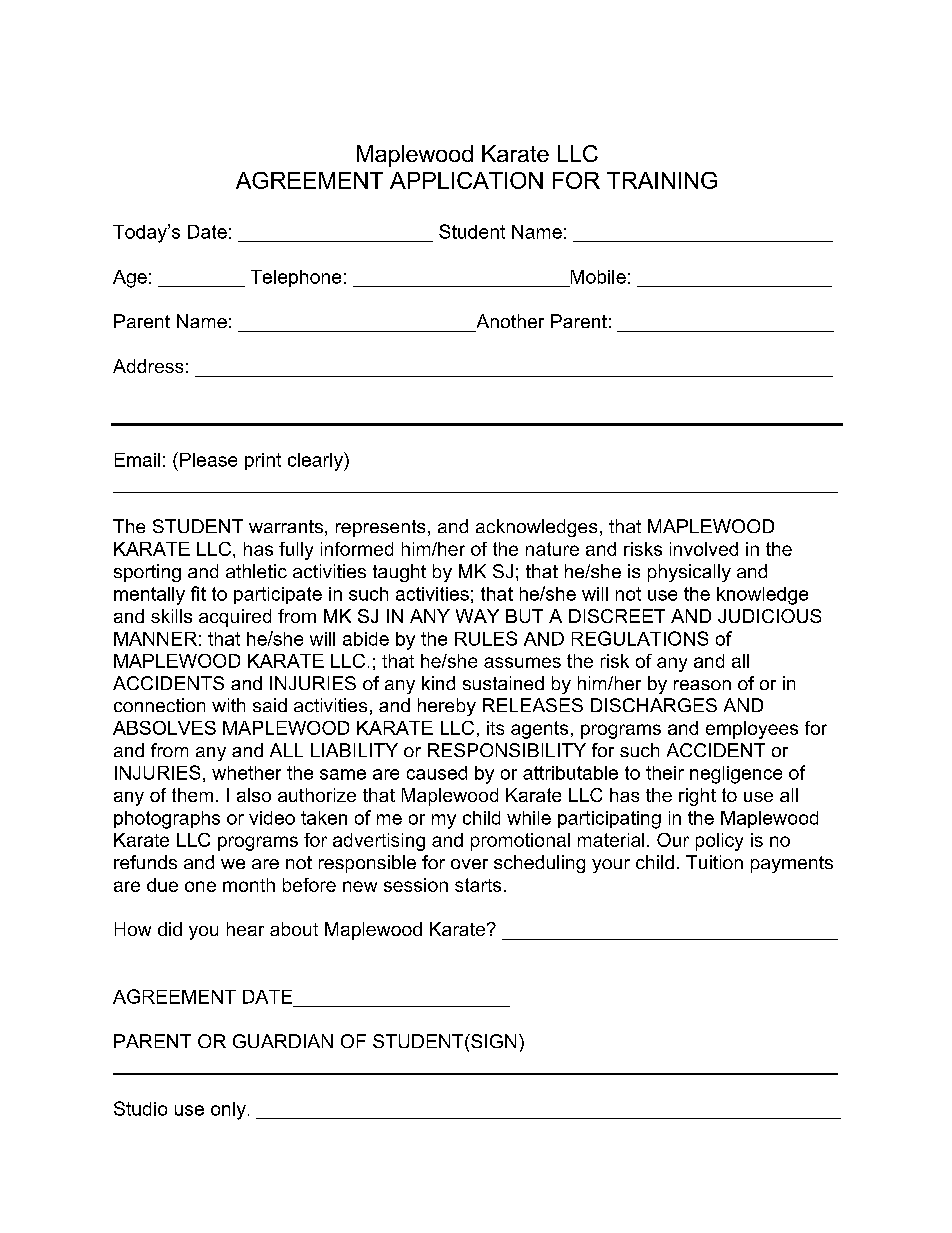  What do you see at coordinates (283, 1041) in the page?
I see `GUARDIAN` at bounding box center [283, 1041].
